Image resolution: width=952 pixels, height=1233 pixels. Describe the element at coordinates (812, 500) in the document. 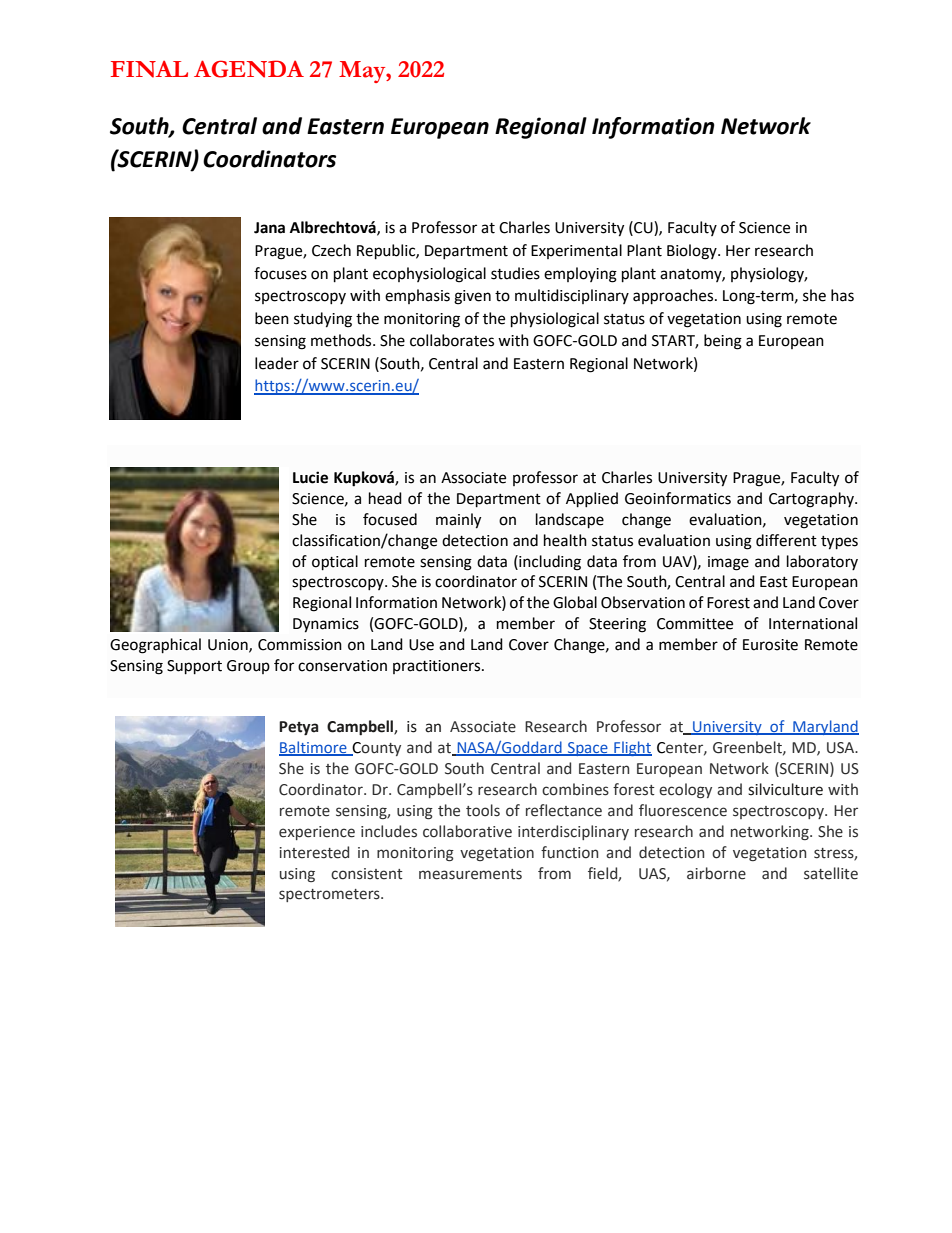

I see `Cartography` at that location.
